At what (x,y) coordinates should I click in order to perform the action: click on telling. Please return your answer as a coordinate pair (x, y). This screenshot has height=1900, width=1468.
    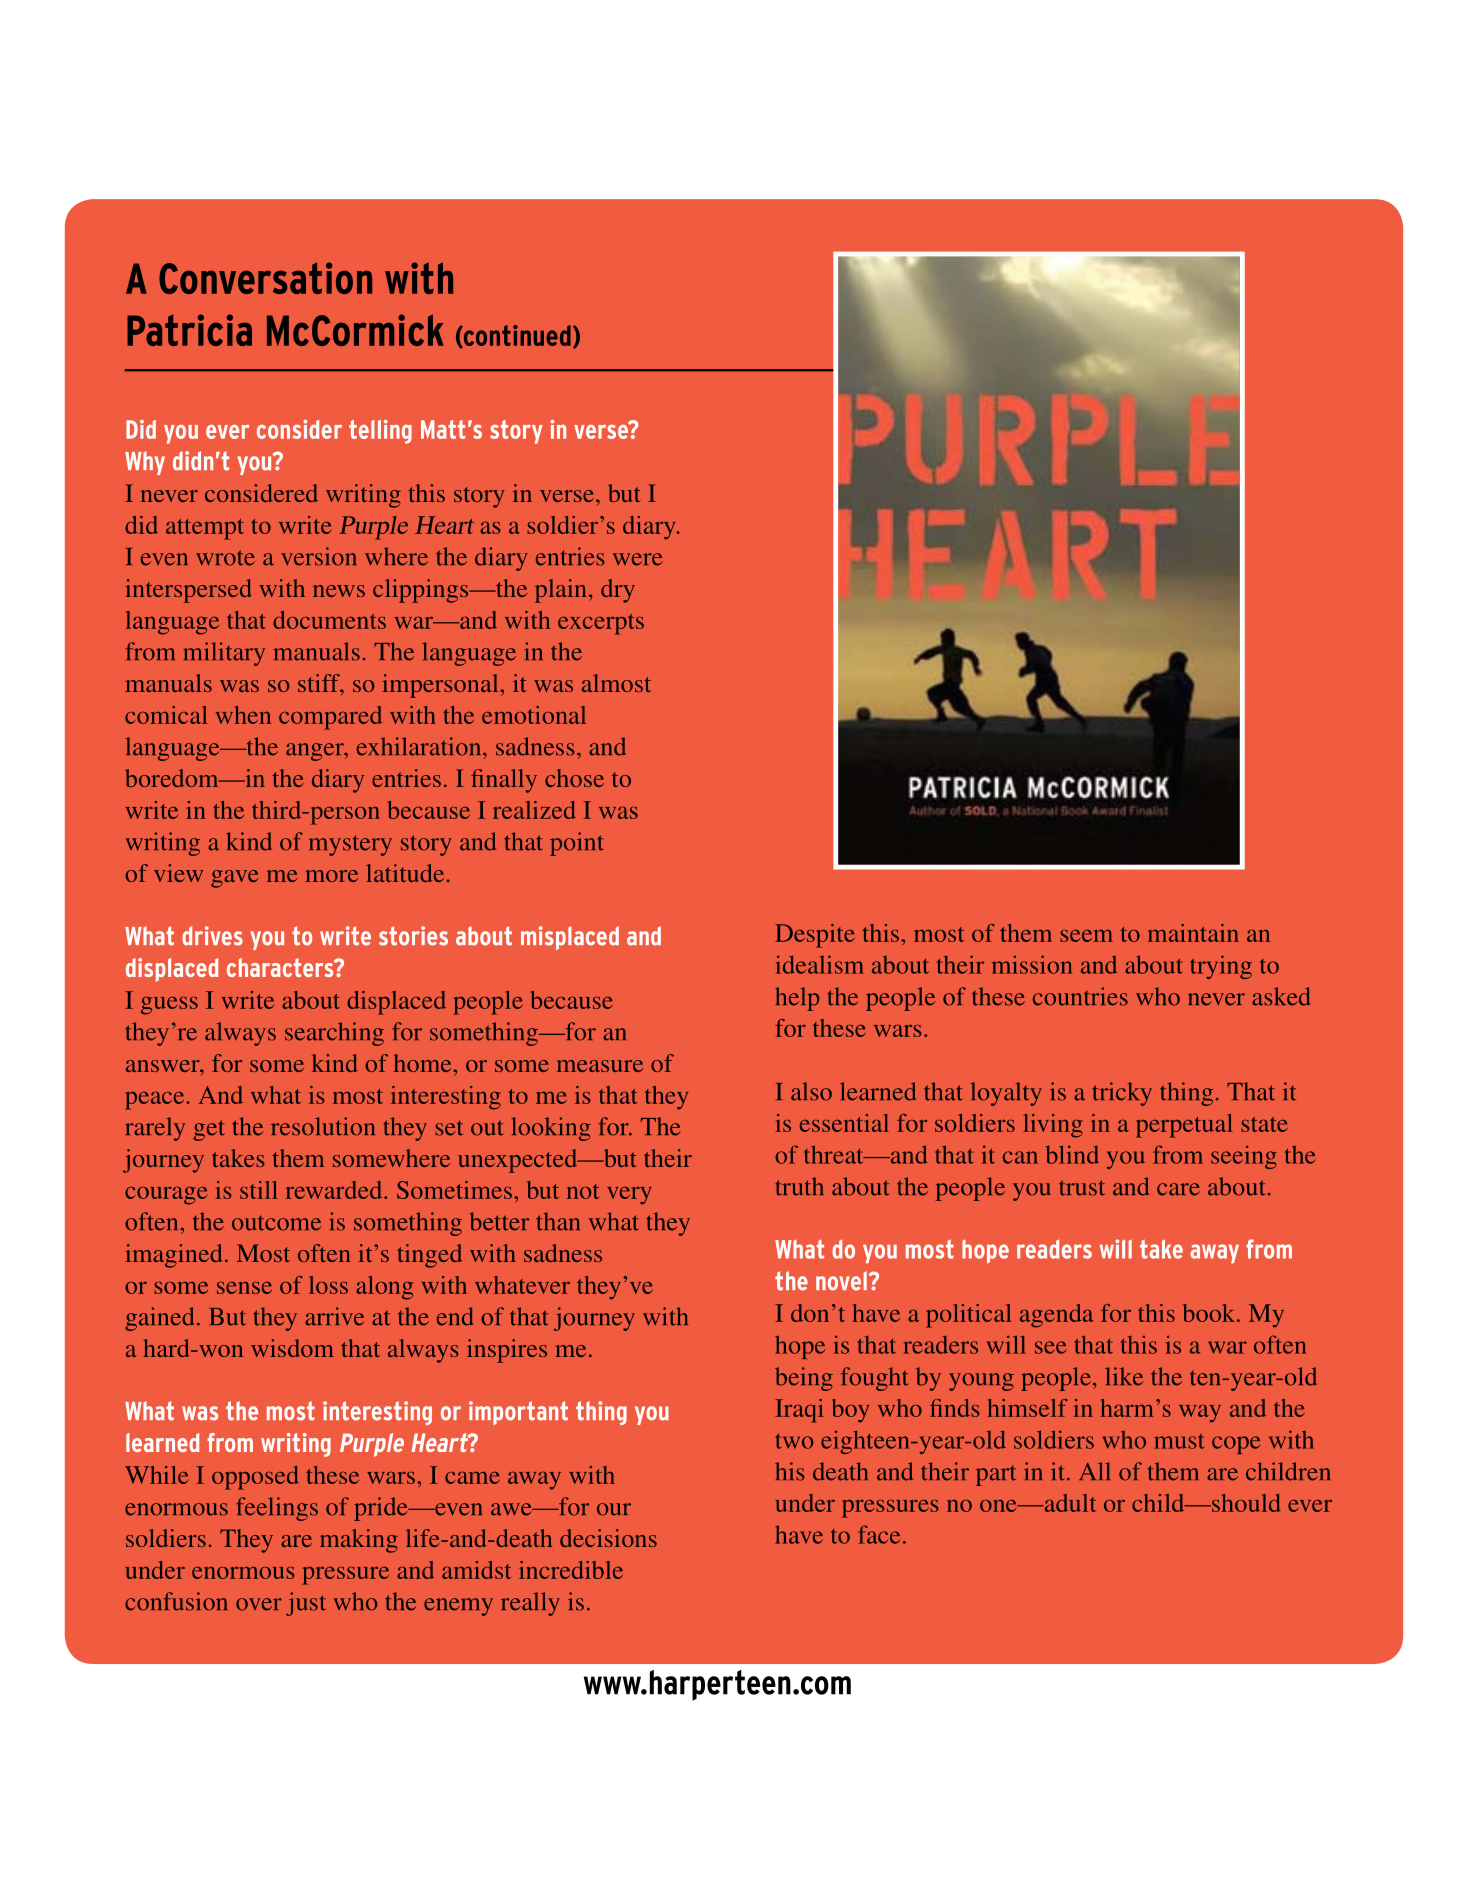
    Looking at the image, I should click on (380, 432).
